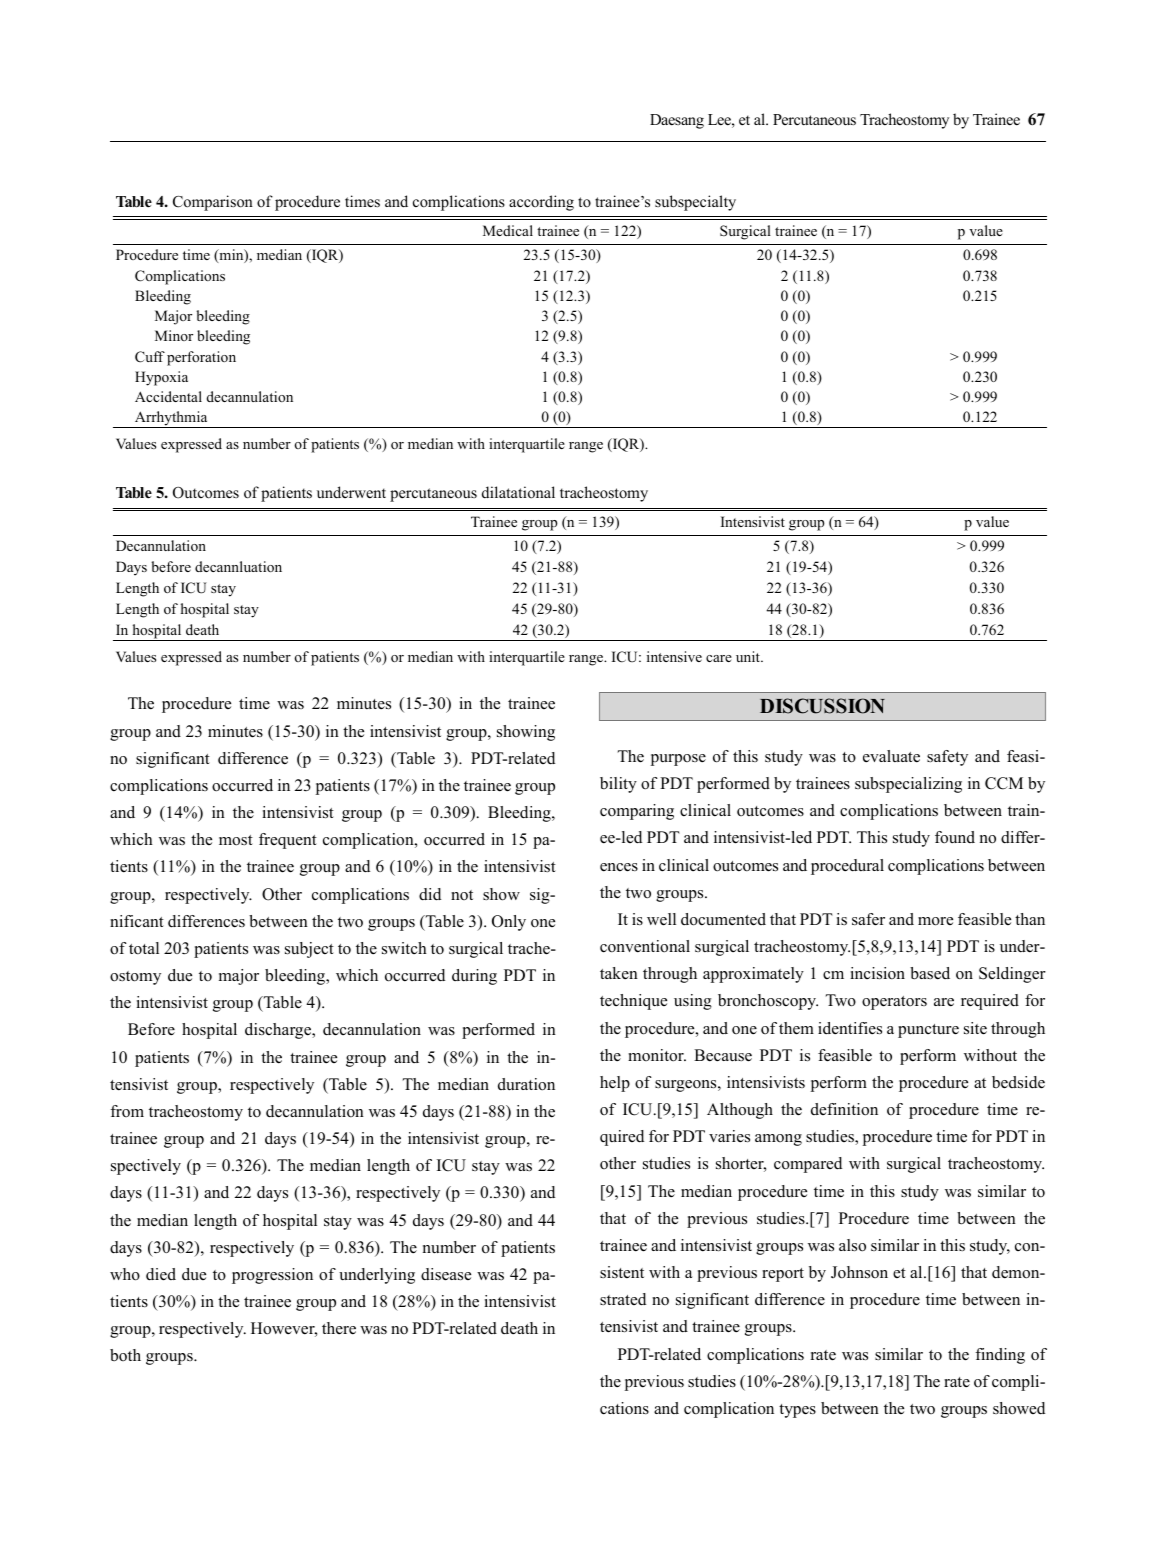 The width and height of the screenshot is (1155, 1541). Describe the element at coordinates (213, 203) in the screenshot. I see `Comparison` at that location.
